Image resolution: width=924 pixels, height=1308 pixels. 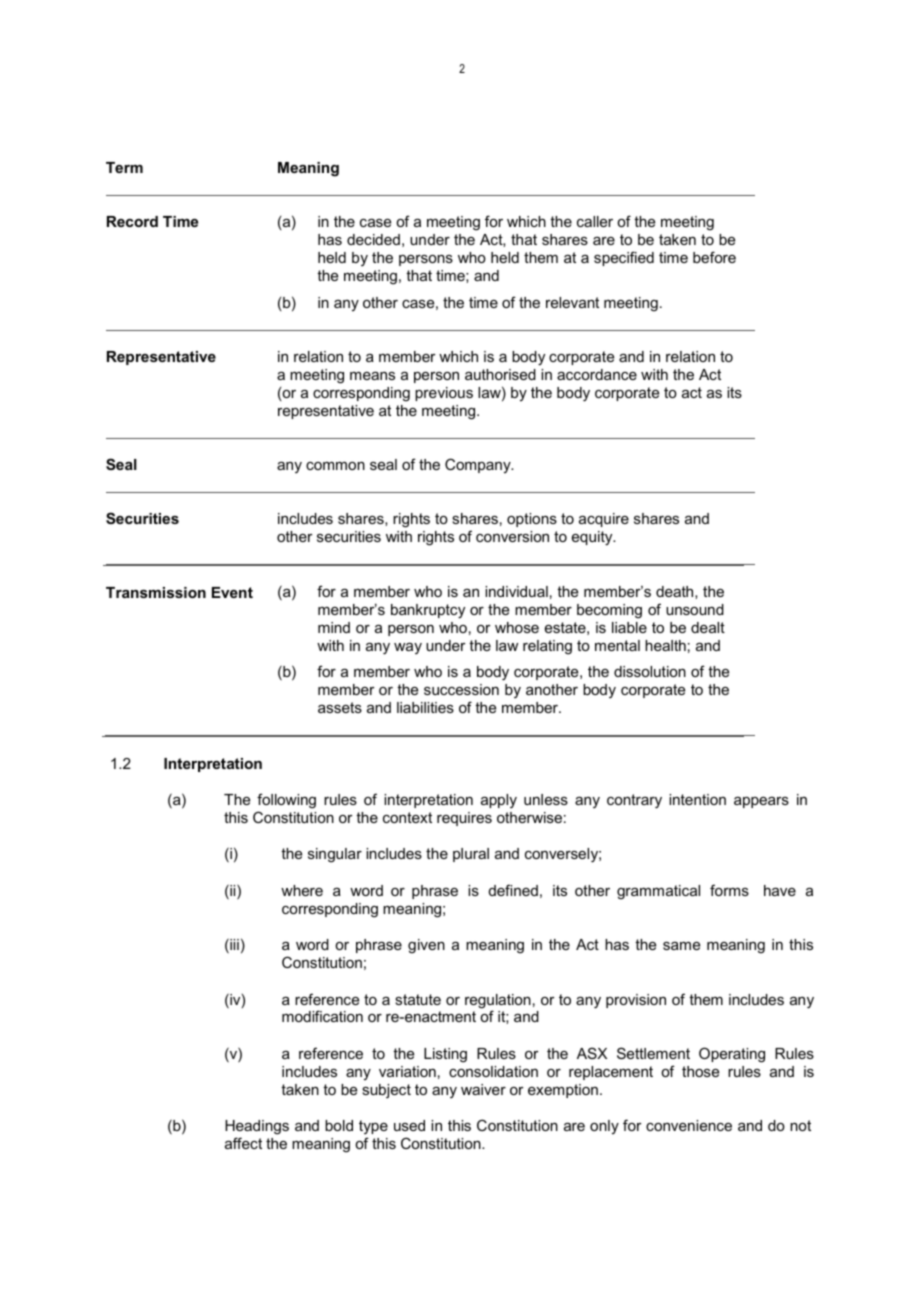 What do you see at coordinates (132, 221) in the screenshot?
I see `Record` at bounding box center [132, 221].
